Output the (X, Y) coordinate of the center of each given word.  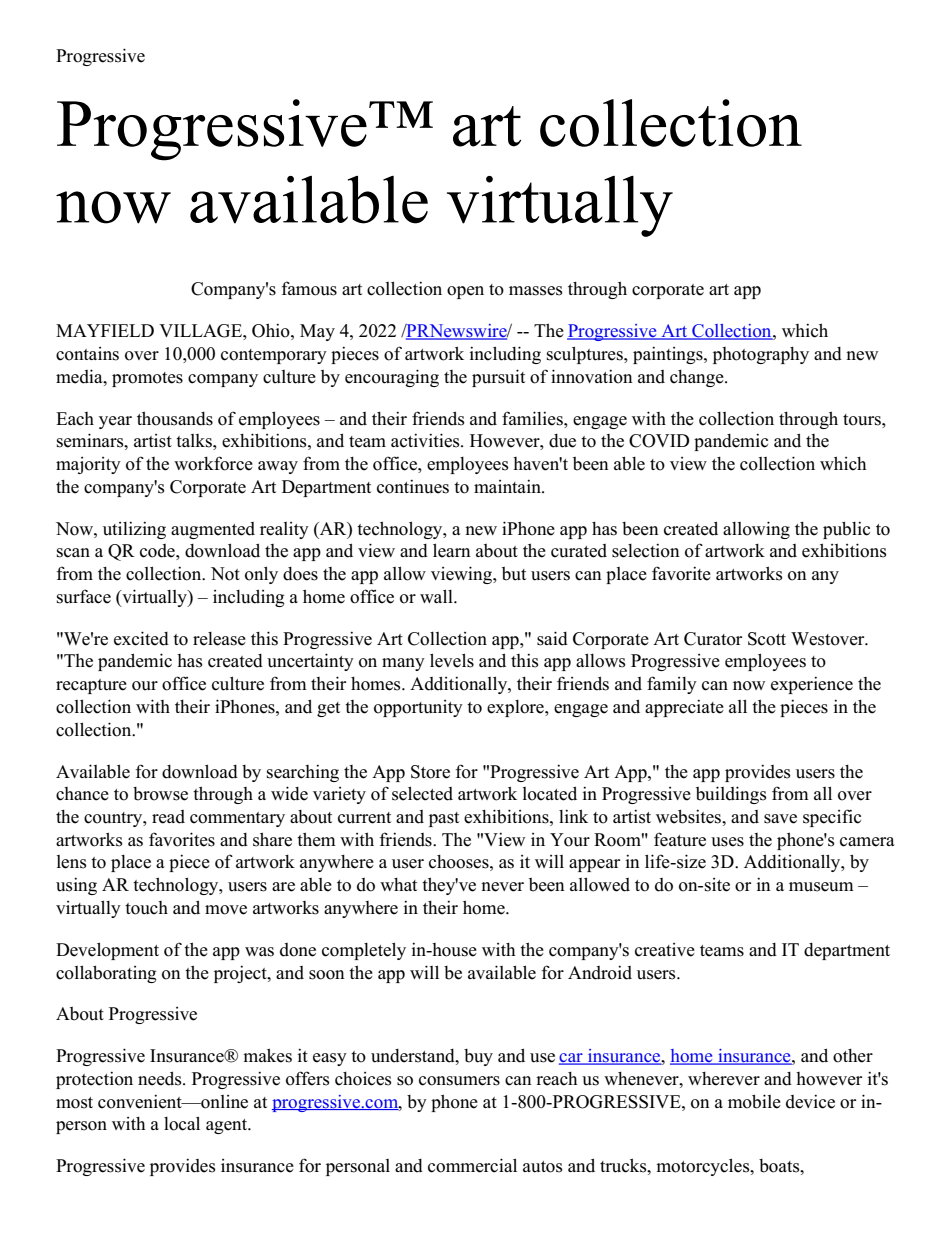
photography (761, 355)
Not (225, 574)
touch (146, 908)
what (398, 884)
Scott (767, 639)
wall (437, 596)
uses (727, 842)
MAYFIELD (105, 330)
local (182, 1123)
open (465, 292)
